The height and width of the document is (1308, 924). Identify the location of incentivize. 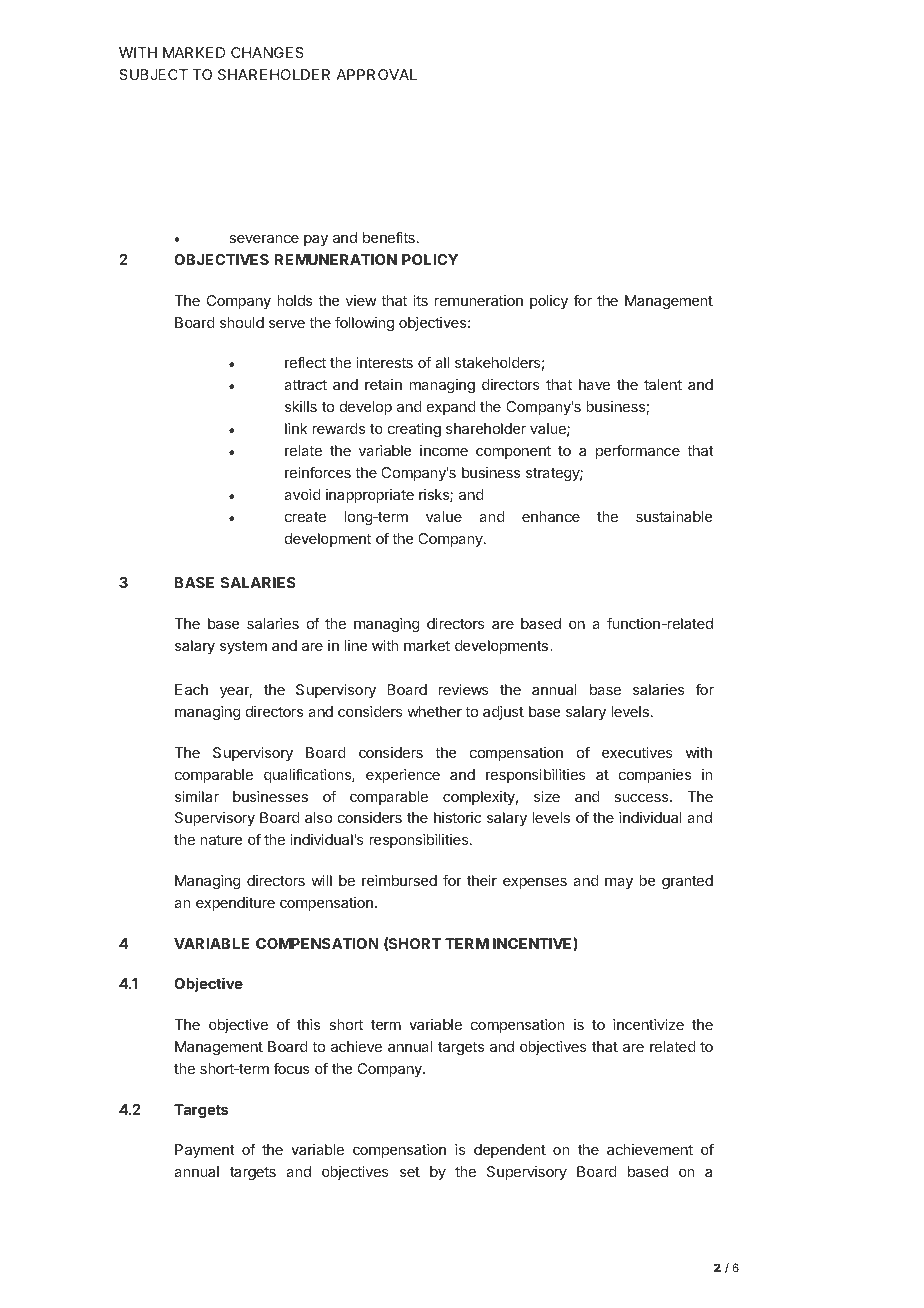
(648, 1024).
